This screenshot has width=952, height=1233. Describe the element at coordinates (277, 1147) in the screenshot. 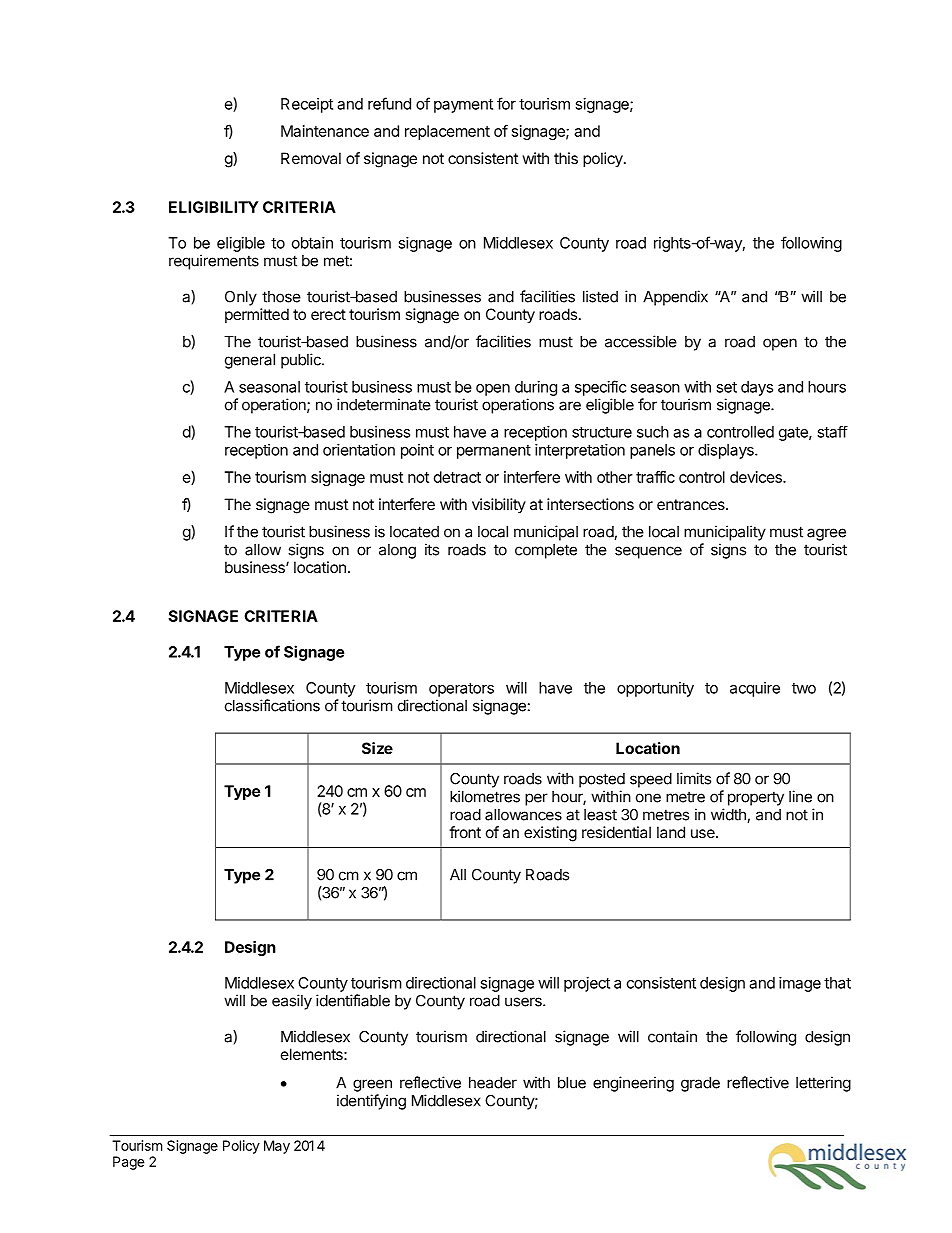

I see `May` at that location.
